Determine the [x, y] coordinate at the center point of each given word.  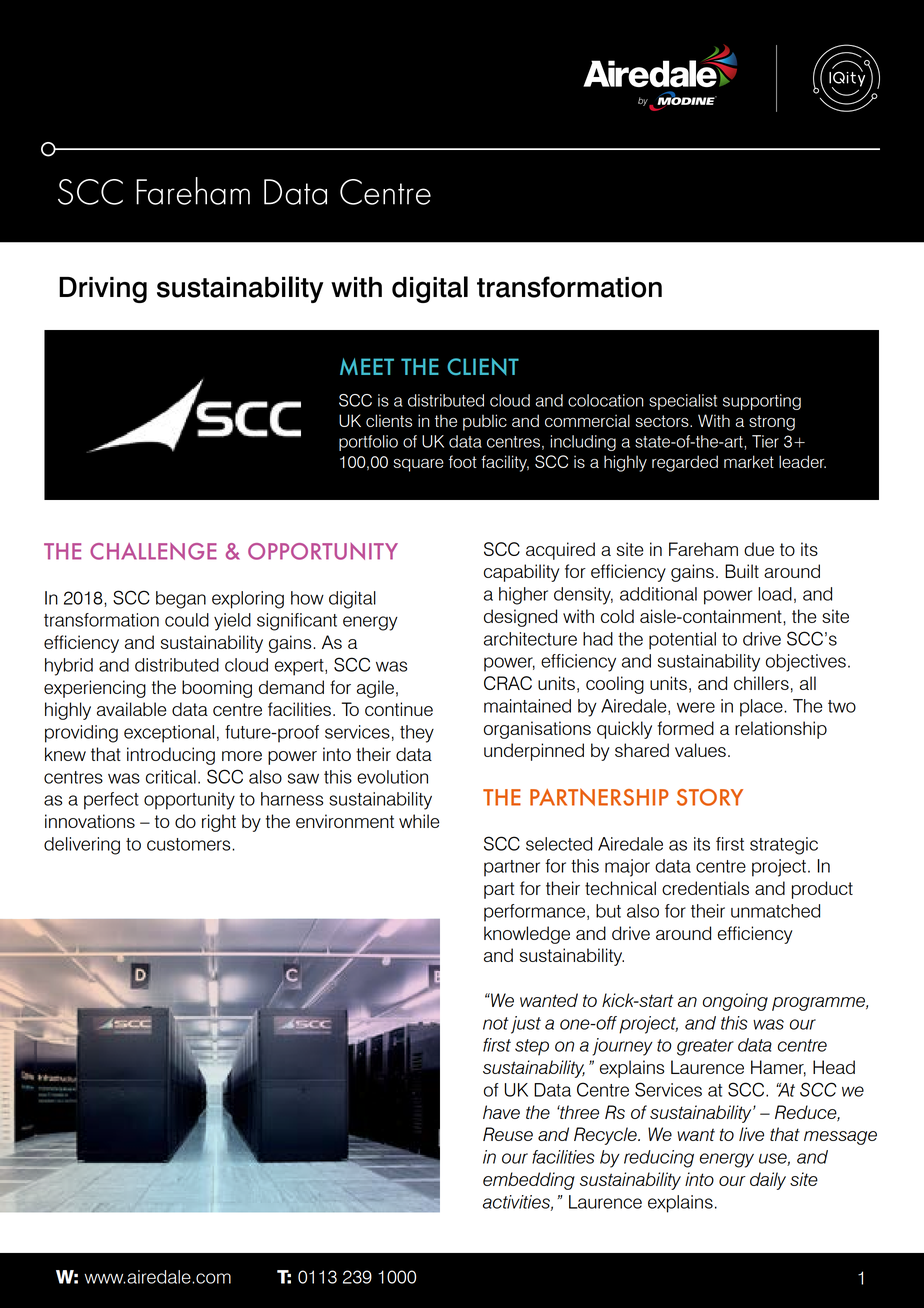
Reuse [508, 1134]
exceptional [169, 734]
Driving [103, 290]
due [759, 549]
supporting [762, 402]
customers [190, 844]
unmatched [775, 911]
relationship [781, 730]
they [417, 734]
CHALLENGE [153, 551]
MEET [367, 366]
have [501, 1112]
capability [522, 573]
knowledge [527, 935]
